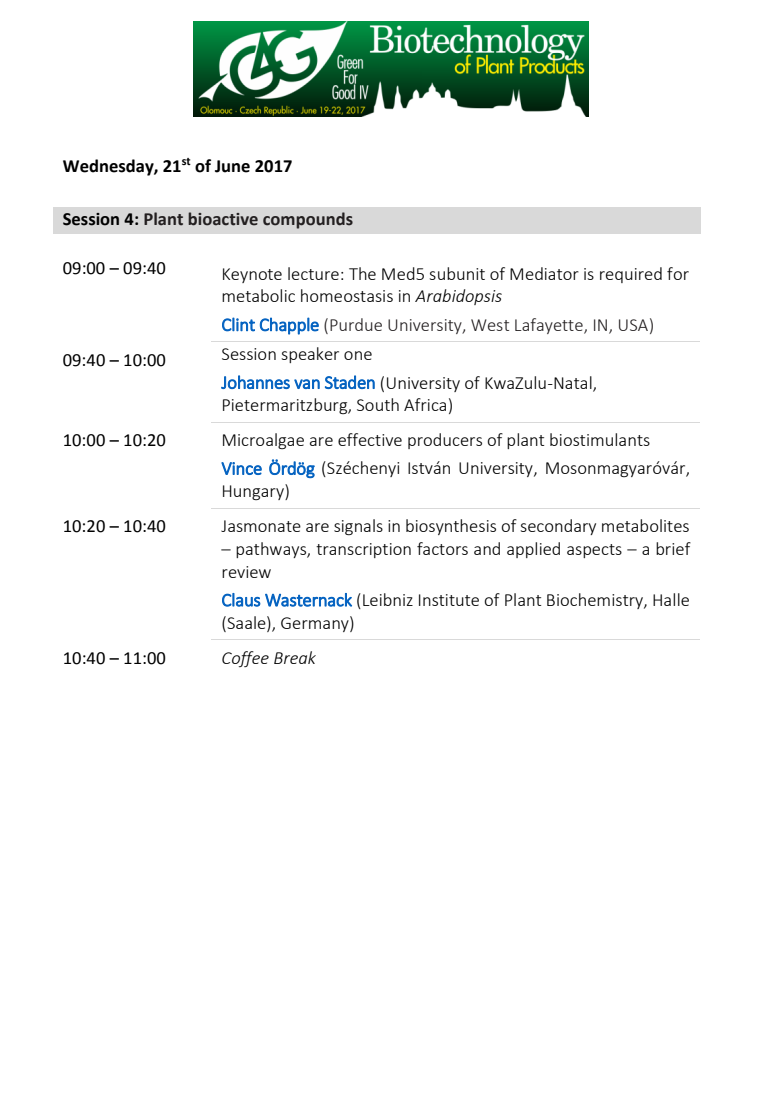 Image resolution: width=782 pixels, height=1110 pixels. I want to click on Break, so click(295, 657).
